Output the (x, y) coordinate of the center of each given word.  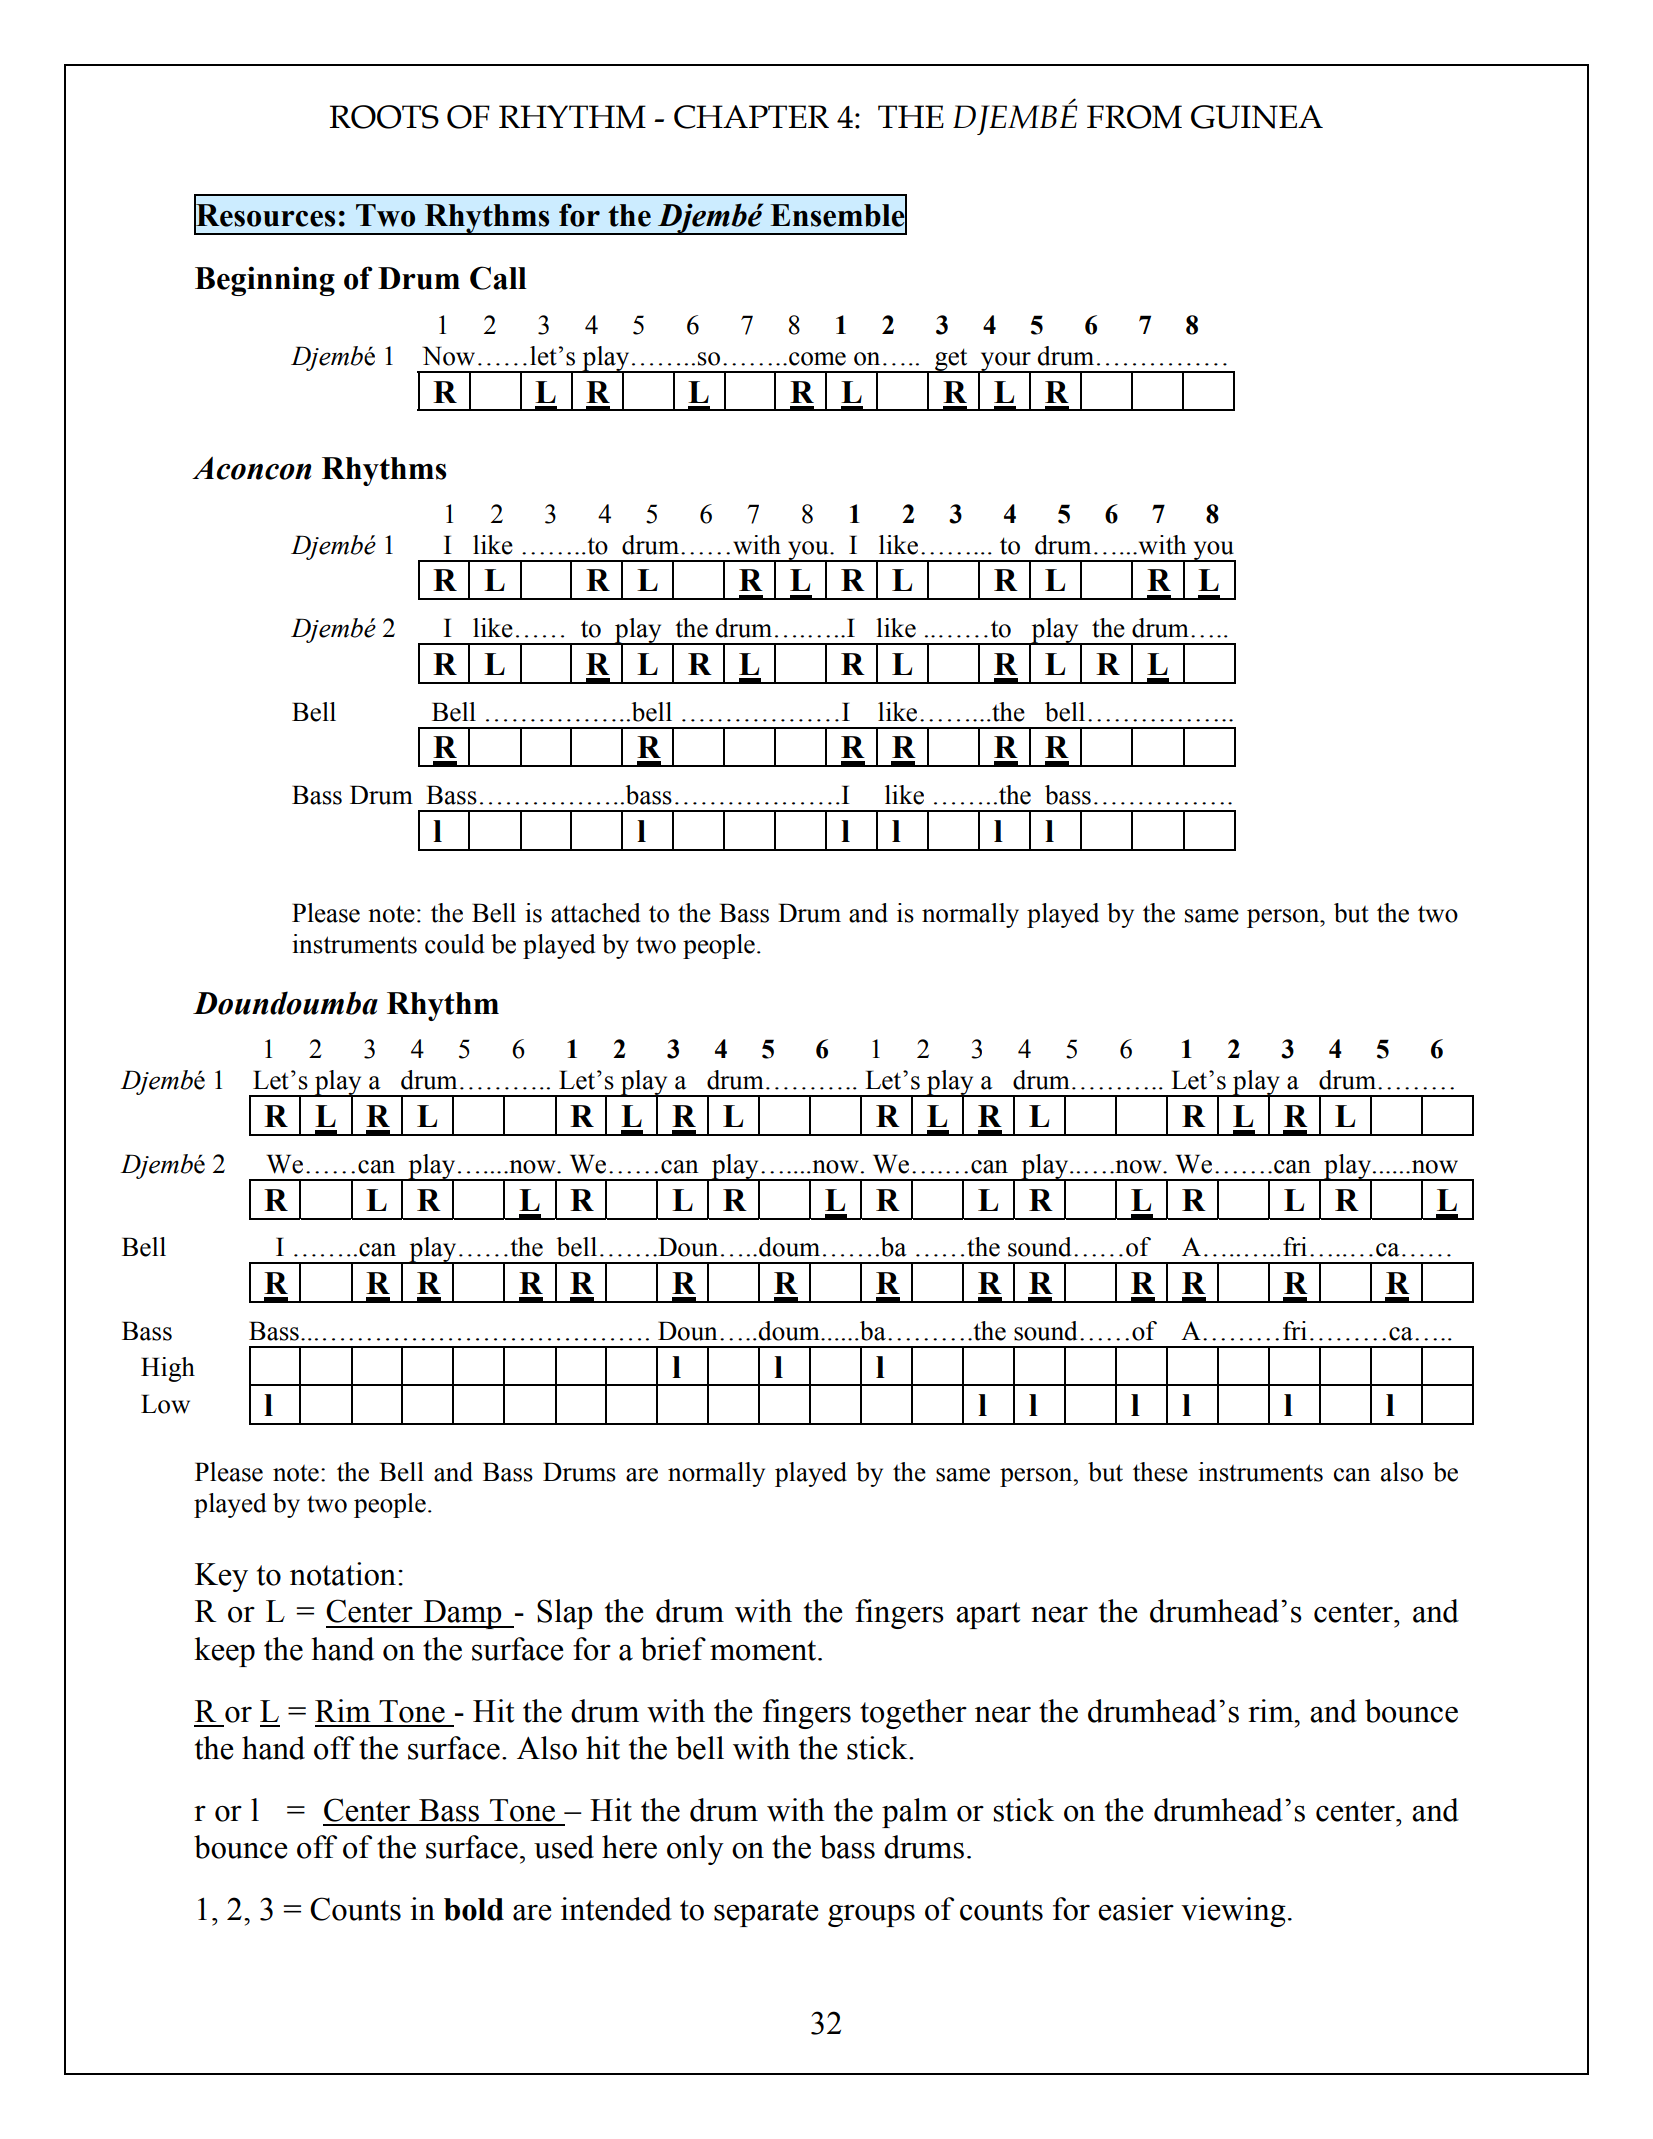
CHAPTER (751, 117)
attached (596, 913)
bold (474, 1909)
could (455, 944)
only (695, 1850)
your (1006, 362)
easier (1136, 1909)
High (168, 1369)
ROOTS (384, 117)
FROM (1134, 117)
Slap (565, 1614)
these (1160, 1472)
